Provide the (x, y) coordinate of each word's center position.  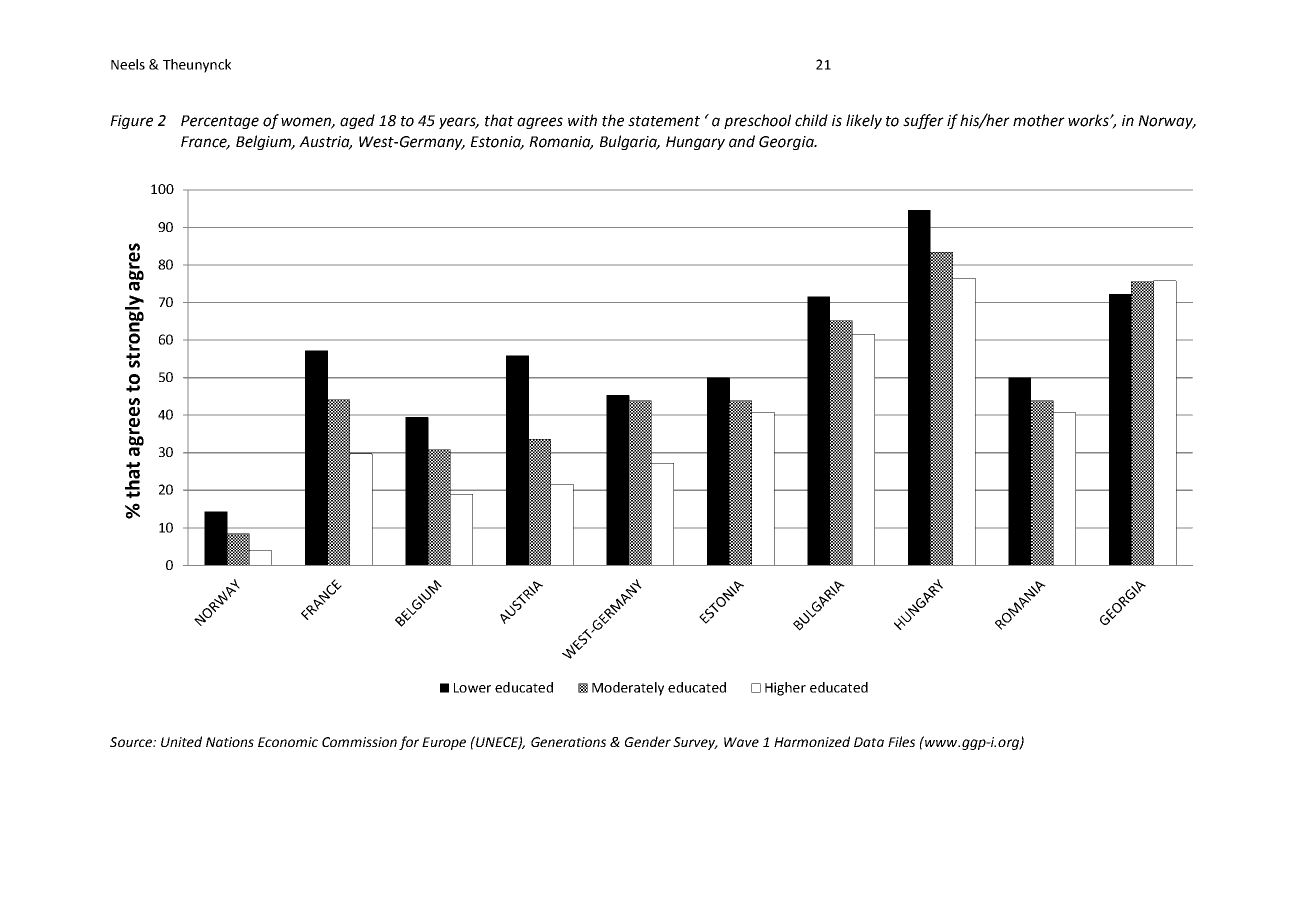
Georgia (787, 143)
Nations (230, 742)
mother (1039, 120)
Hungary (695, 143)
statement (664, 121)
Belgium (264, 142)
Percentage (220, 122)
